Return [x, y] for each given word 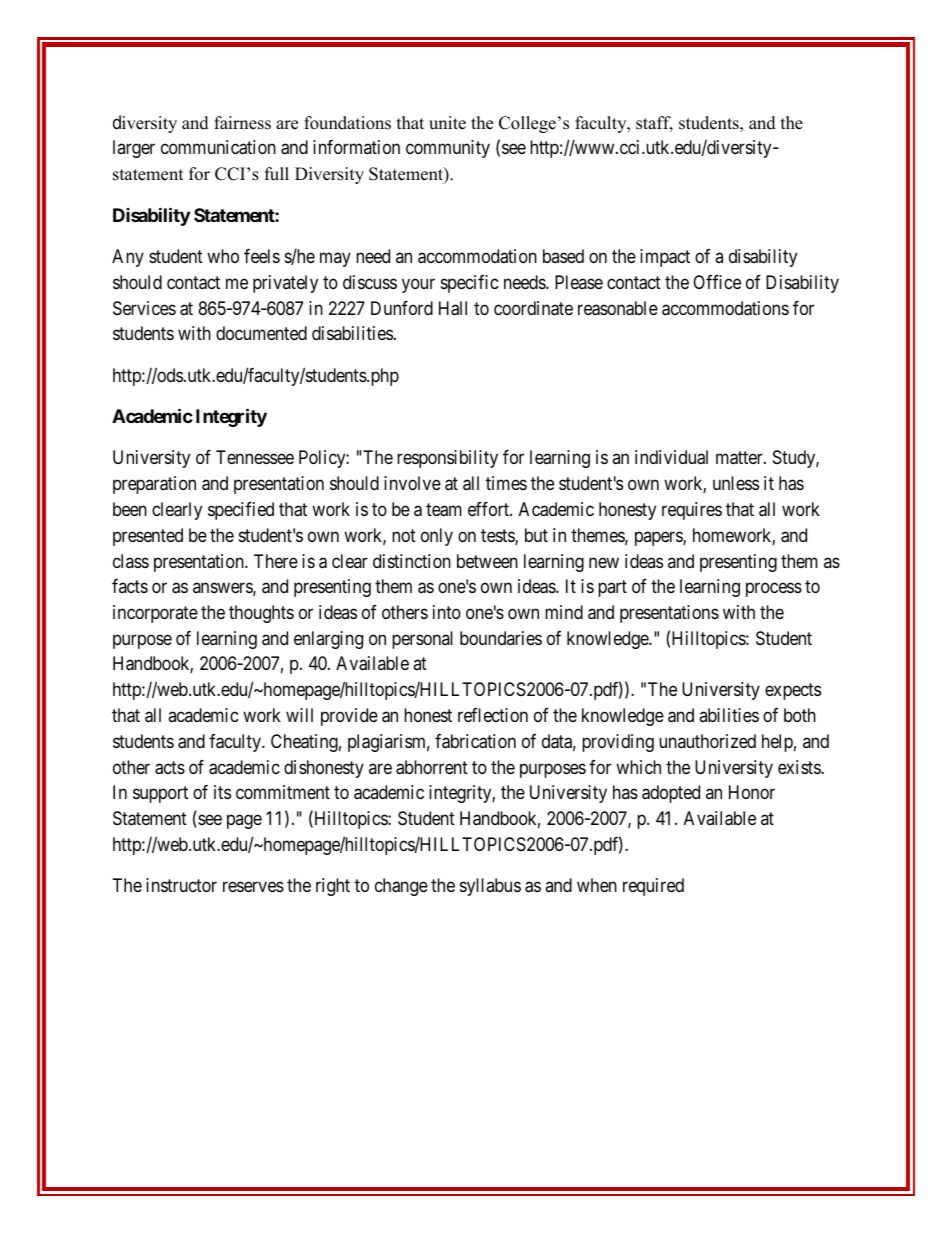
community [448, 149]
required [653, 887]
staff [654, 124]
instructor [181, 885]
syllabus [490, 887]
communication [218, 147]
